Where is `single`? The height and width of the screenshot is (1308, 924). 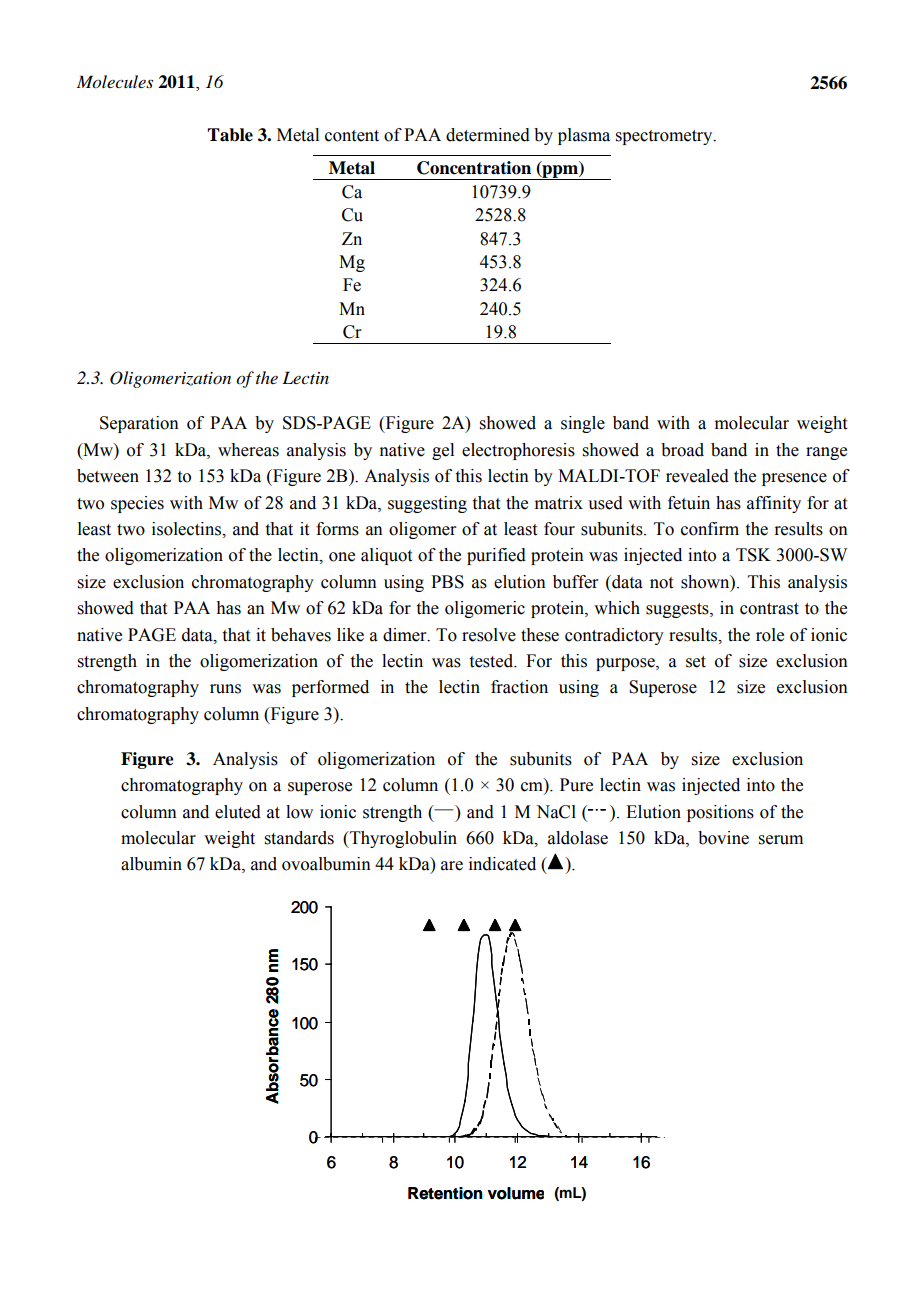
single is located at coordinates (583, 424).
